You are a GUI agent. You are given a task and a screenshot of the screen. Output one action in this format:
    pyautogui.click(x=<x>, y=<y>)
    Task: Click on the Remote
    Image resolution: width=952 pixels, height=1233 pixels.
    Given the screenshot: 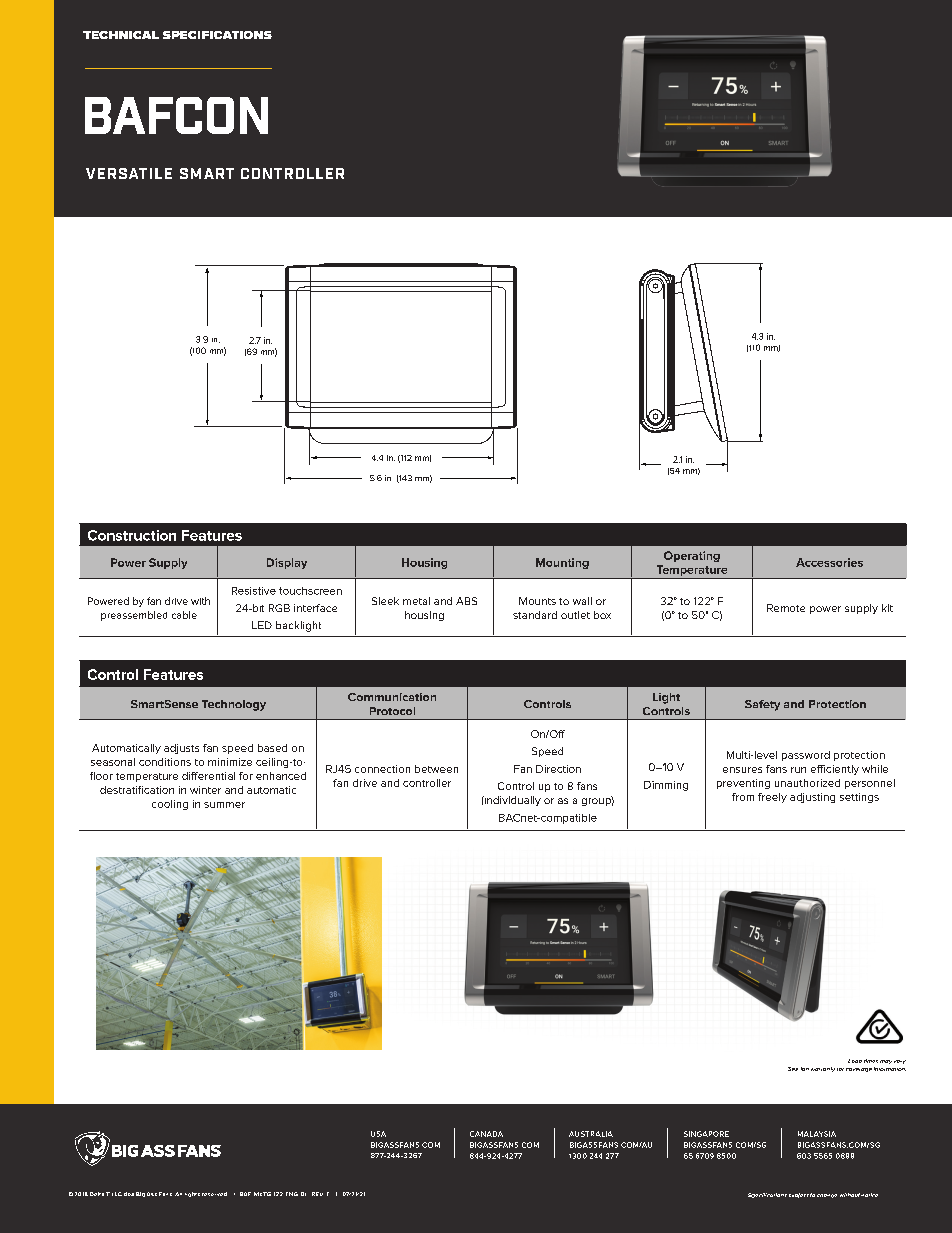 What is the action you would take?
    pyautogui.click(x=786, y=608)
